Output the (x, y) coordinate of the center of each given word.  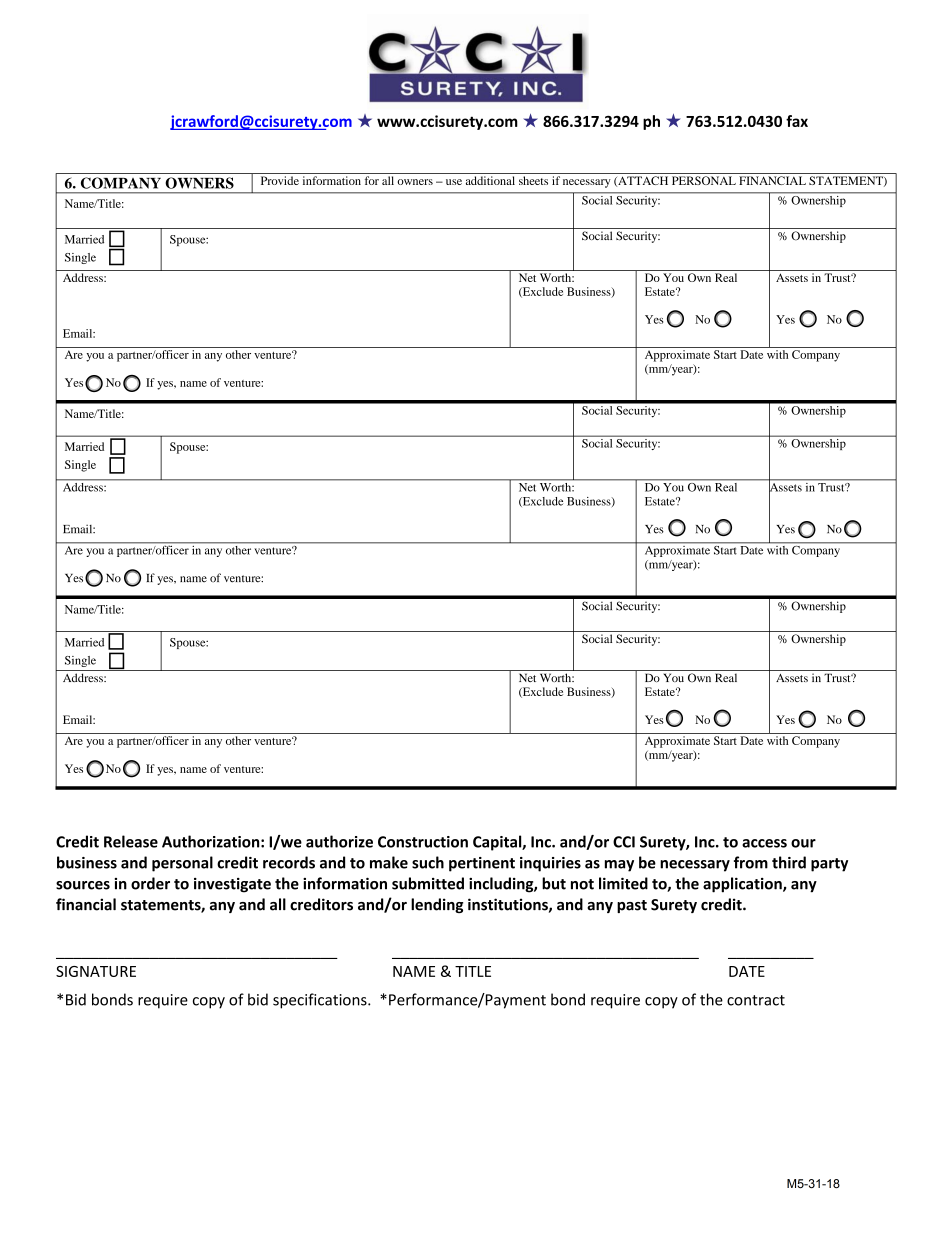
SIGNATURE (96, 971)
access (764, 843)
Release (131, 841)
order (150, 883)
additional (490, 180)
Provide (280, 180)
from (751, 862)
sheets (533, 180)
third (789, 862)
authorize (339, 841)
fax (797, 121)
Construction (423, 842)
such (428, 862)
